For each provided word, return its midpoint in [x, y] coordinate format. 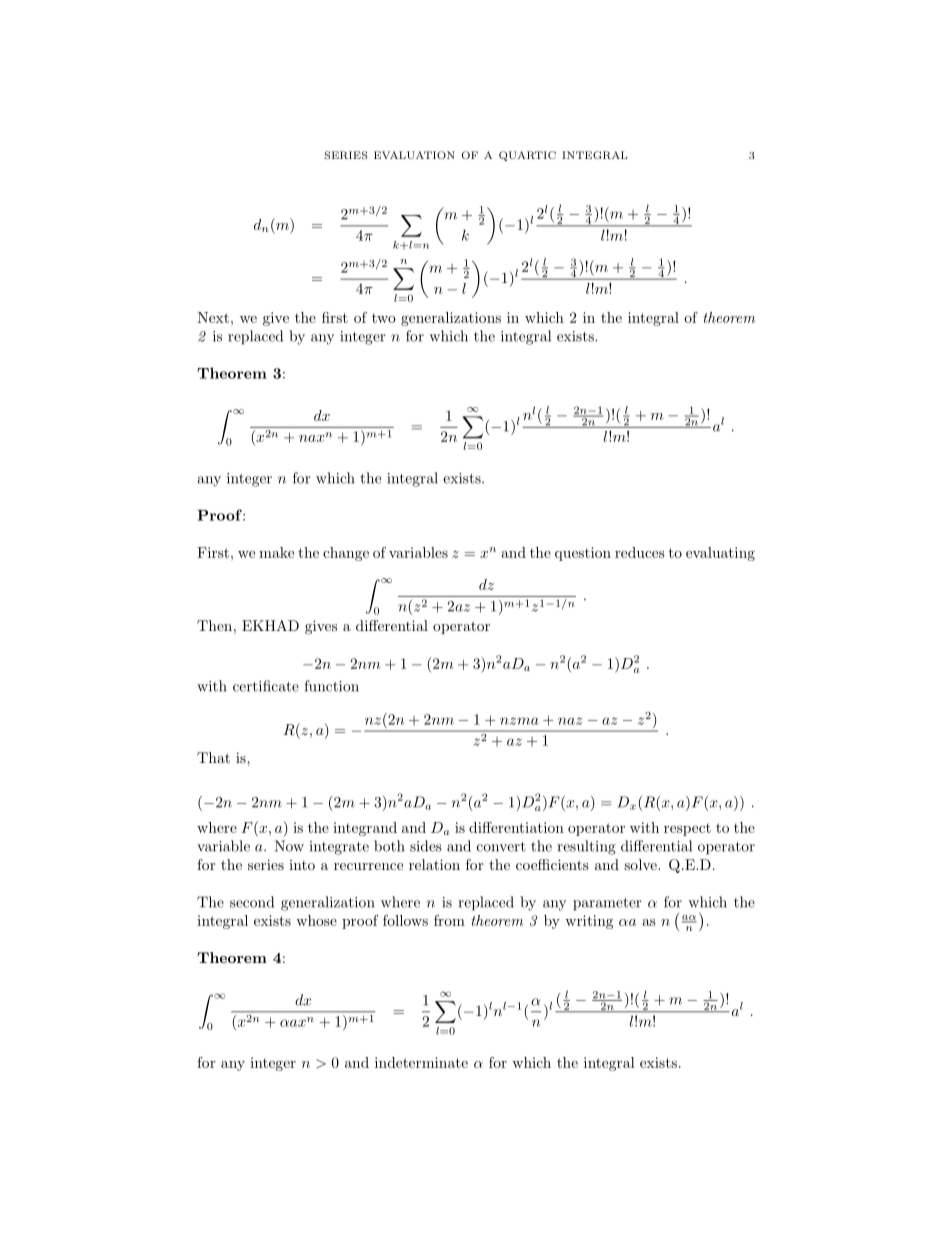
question [583, 554]
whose [316, 920]
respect [687, 829]
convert [501, 847]
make [276, 552]
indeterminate [421, 1062]
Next [213, 317]
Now [289, 846]
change [346, 554]
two [384, 318]
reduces [640, 552]
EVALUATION [414, 155]
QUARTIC [527, 156]
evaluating [720, 554]
